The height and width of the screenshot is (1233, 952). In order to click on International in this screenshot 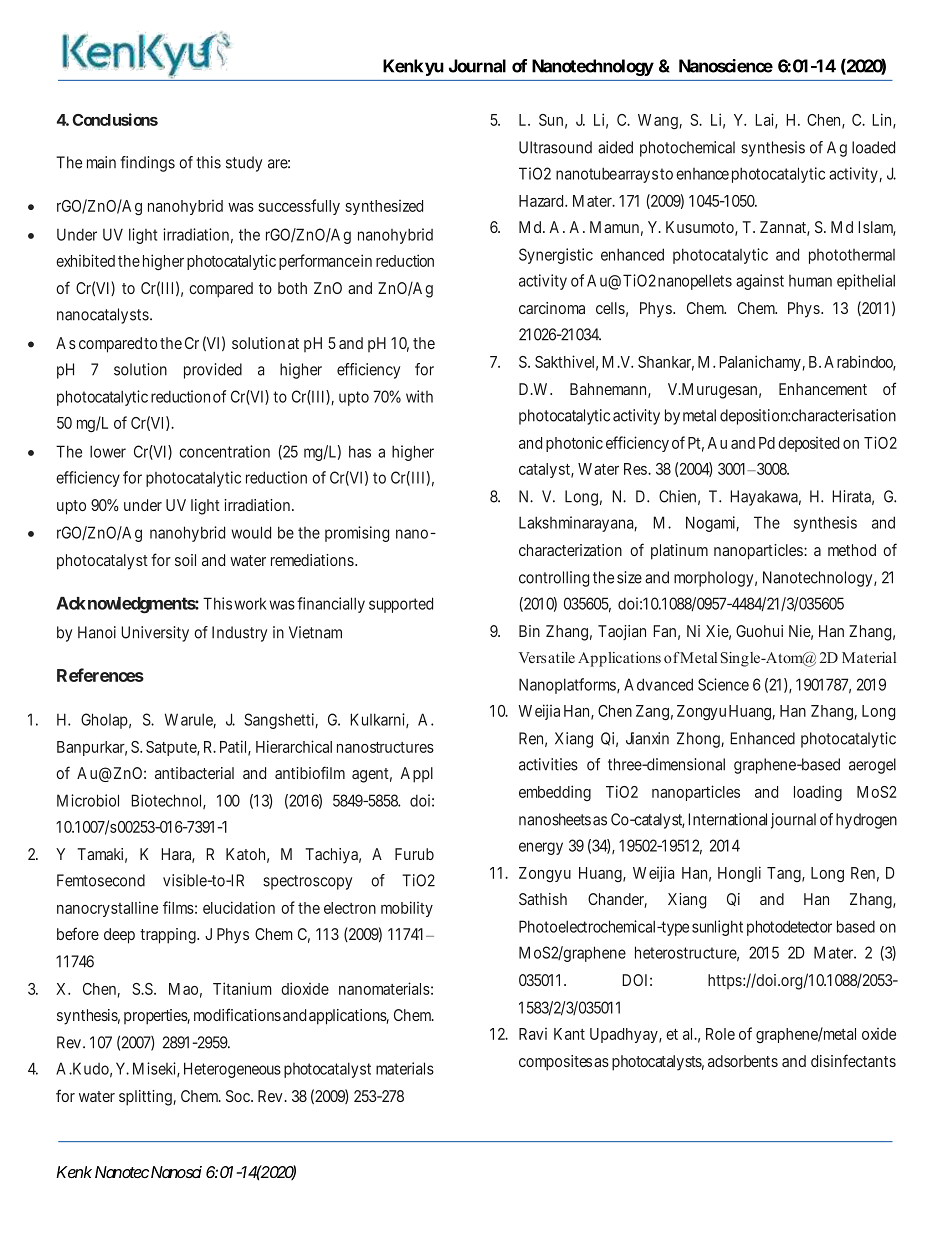, I will do `click(727, 819)`.
